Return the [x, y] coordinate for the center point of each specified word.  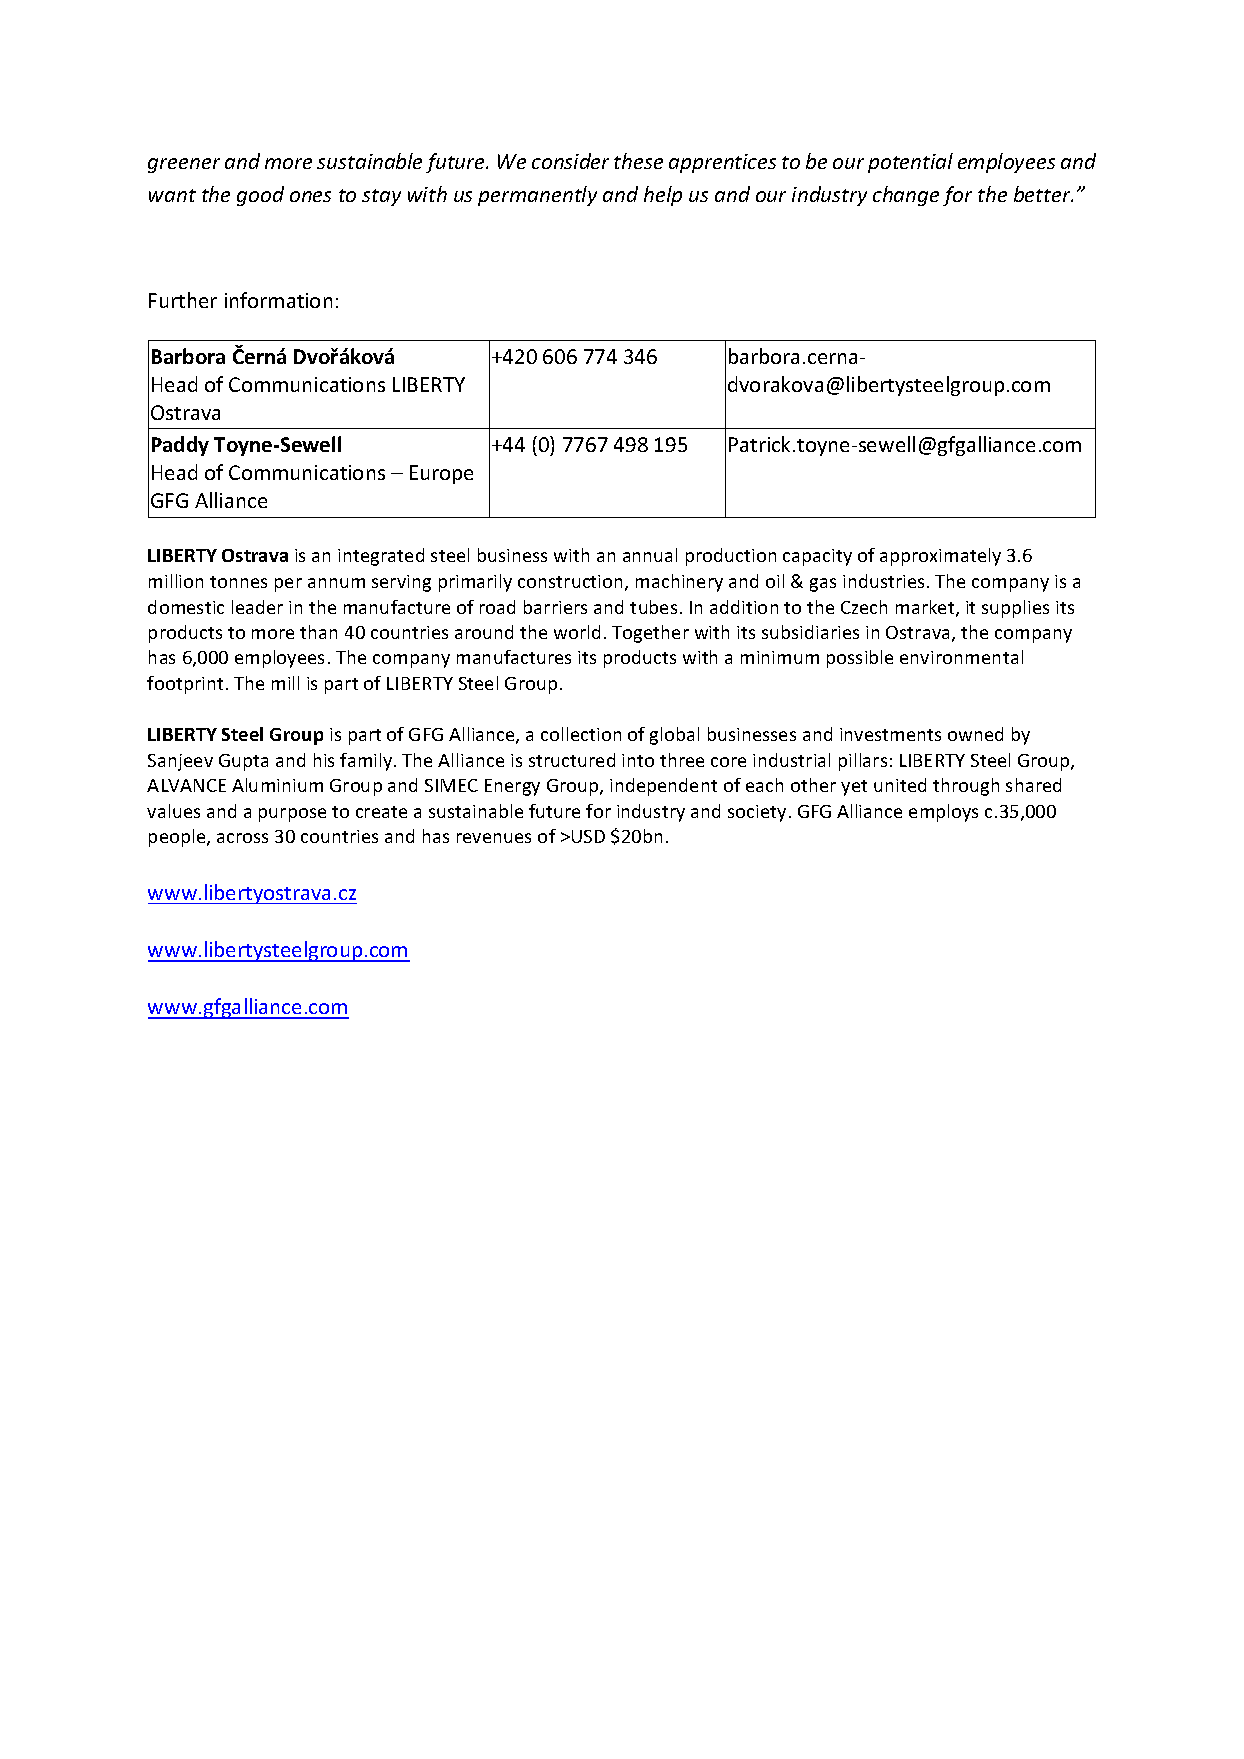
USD [588, 836]
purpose [292, 815]
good [260, 196]
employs [943, 813]
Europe [441, 474]
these [638, 161]
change [906, 196]
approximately [940, 557]
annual [650, 555]
